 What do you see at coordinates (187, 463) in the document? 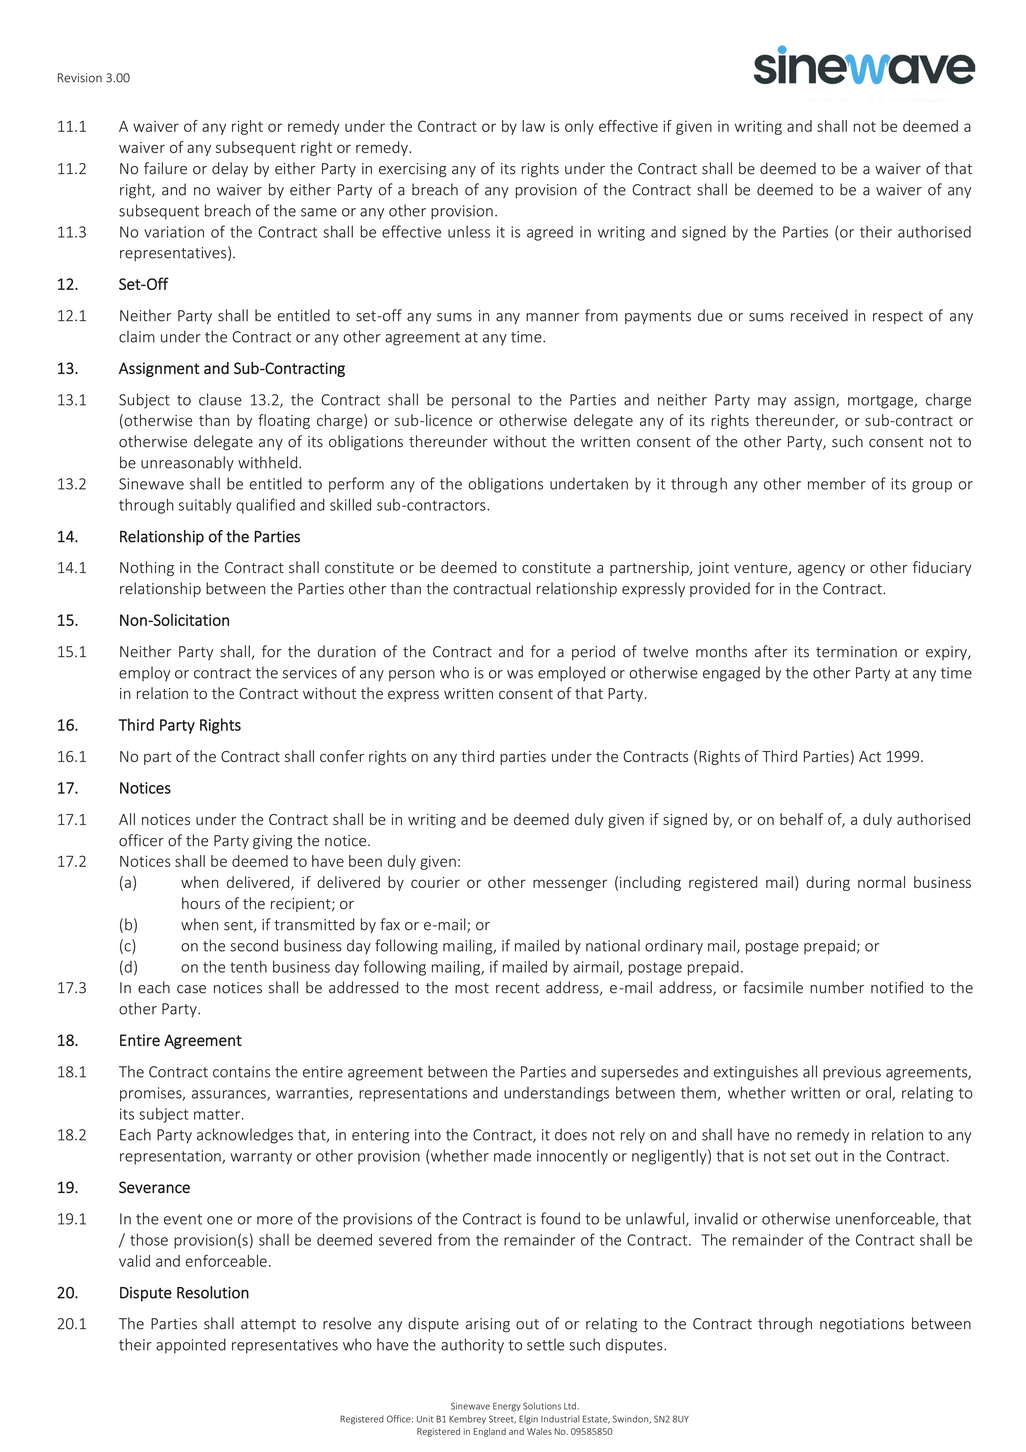
I see `unreasonably` at bounding box center [187, 463].
